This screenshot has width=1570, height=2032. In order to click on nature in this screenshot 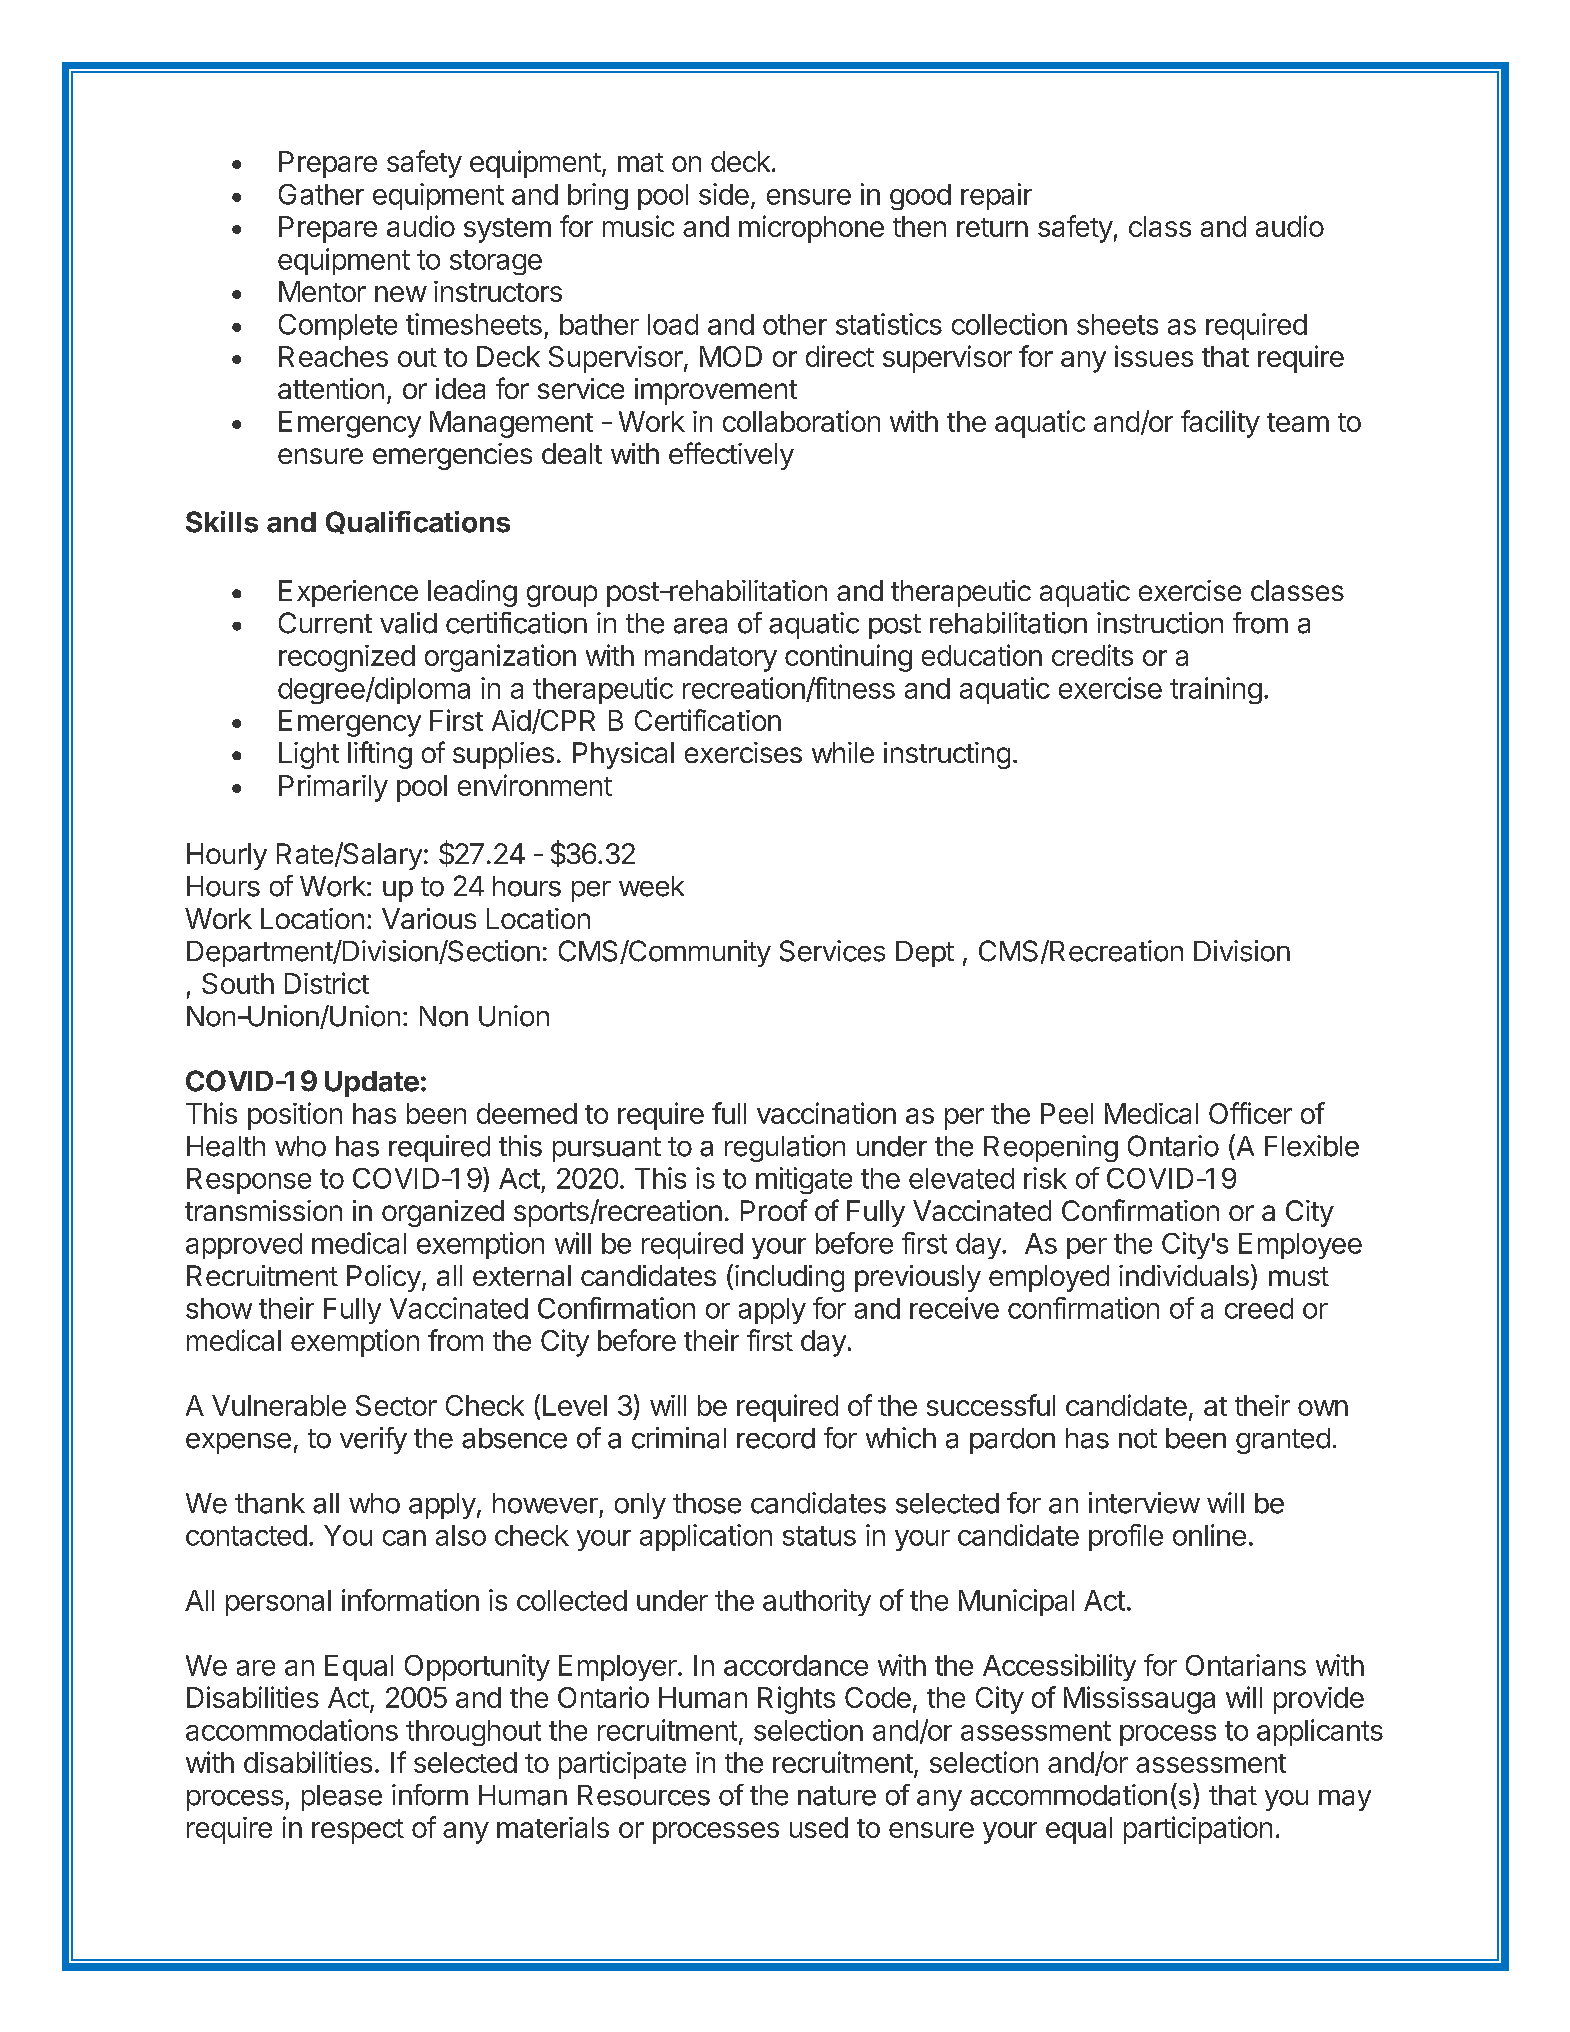, I will do `click(837, 1796)`.
